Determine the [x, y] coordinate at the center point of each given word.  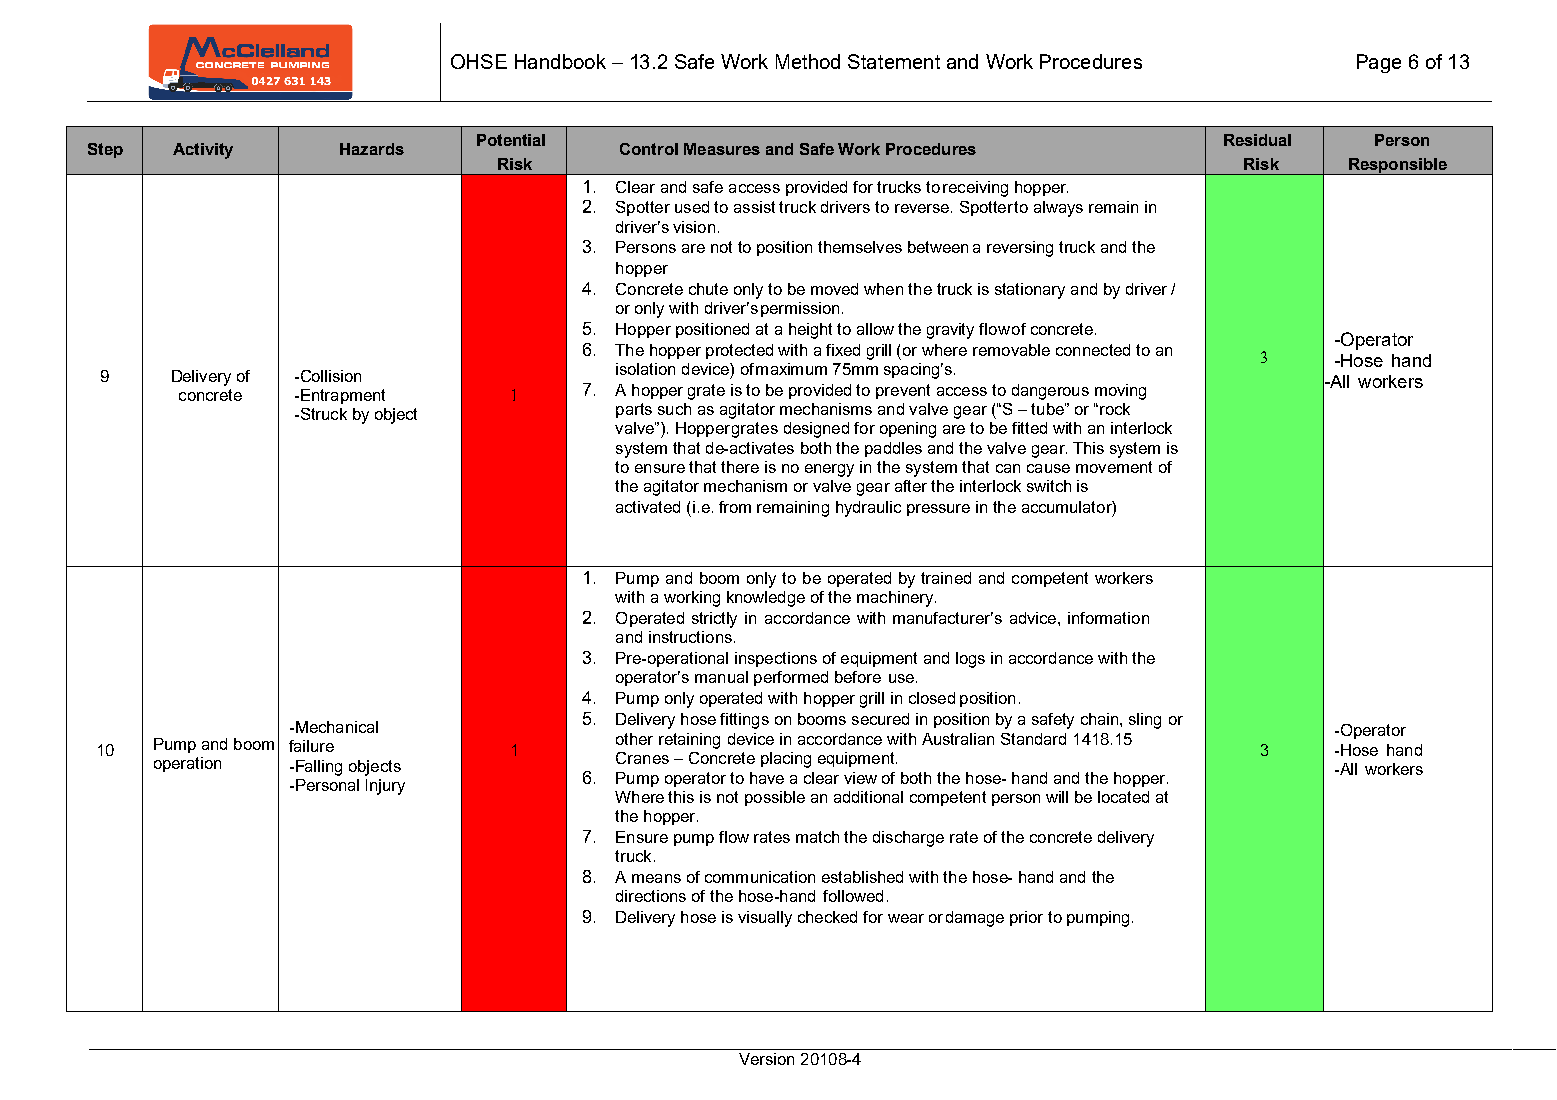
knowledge [766, 599]
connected [1093, 350]
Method [808, 61]
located [1123, 797]
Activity [203, 151]
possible [775, 798]
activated [648, 507]
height [810, 331]
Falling [317, 768]
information [1108, 618]
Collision [329, 376]
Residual [1257, 140]
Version [766, 1059]
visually [765, 919]
